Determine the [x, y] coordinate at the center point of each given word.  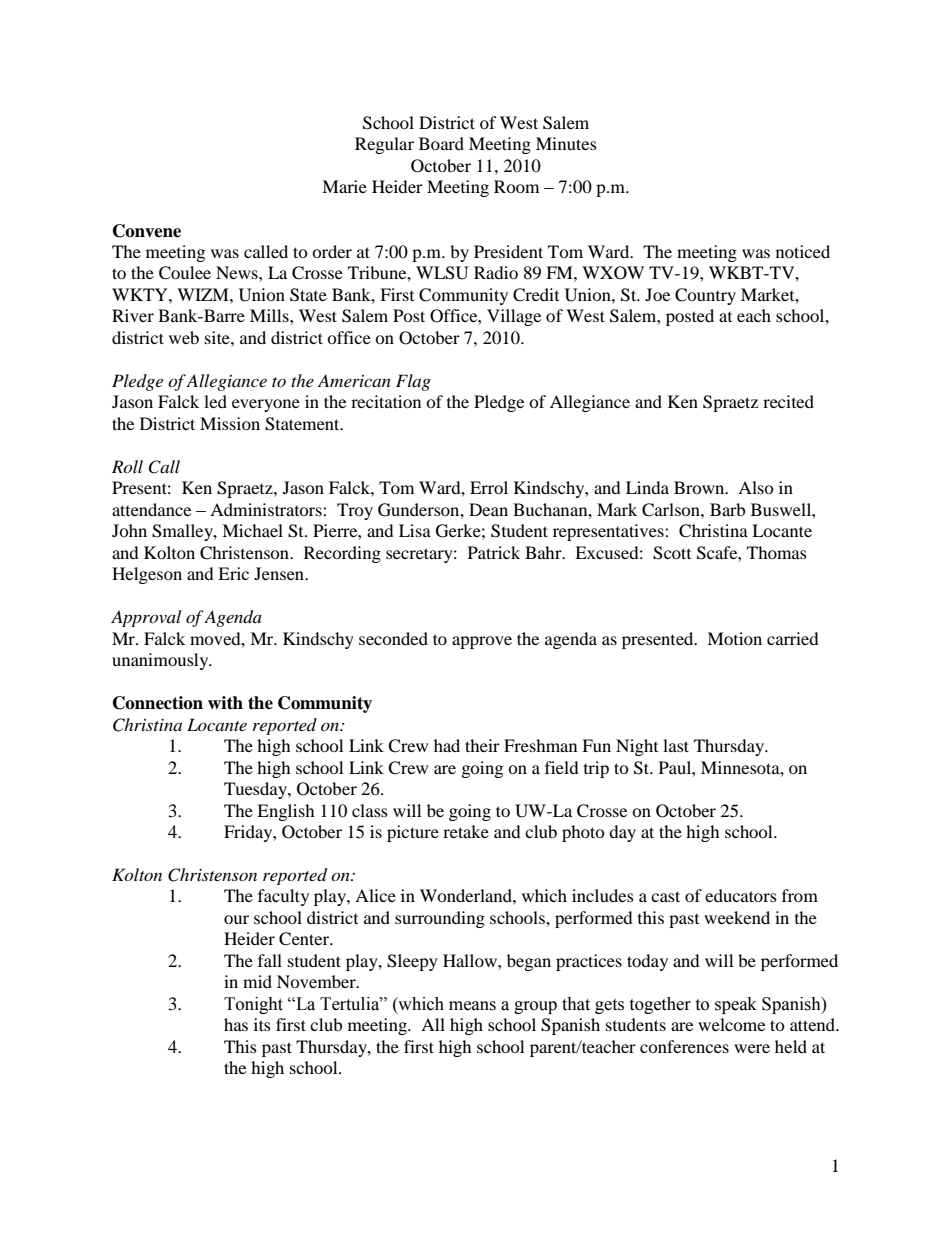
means [472, 1006]
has [236, 1024]
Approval [146, 618]
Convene [147, 231]
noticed [803, 251]
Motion [734, 638]
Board [441, 143]
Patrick [494, 552]
